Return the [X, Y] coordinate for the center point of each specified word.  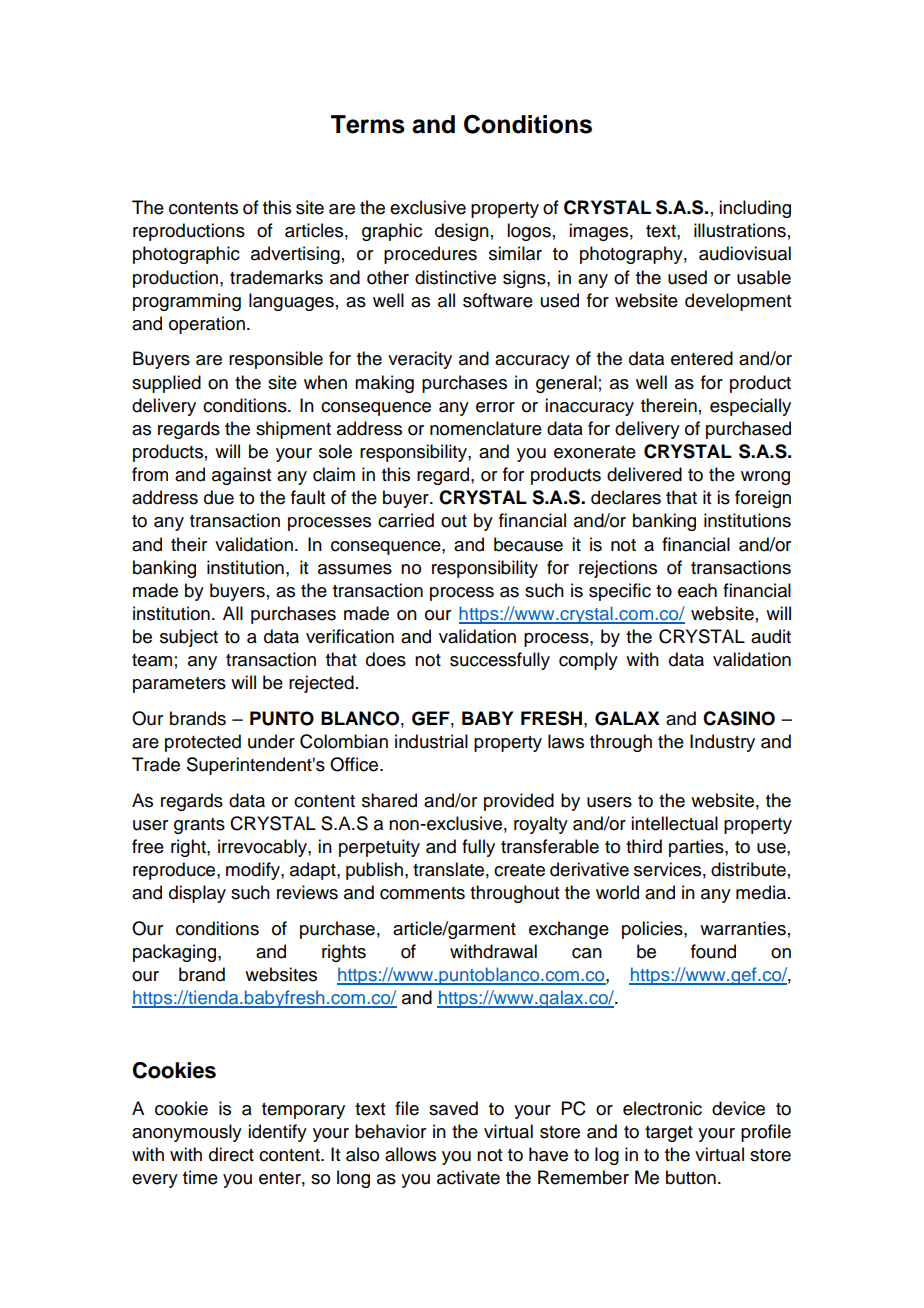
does [386, 659]
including [755, 209]
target [669, 1134]
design [462, 232]
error [495, 407]
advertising [295, 255]
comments [422, 893]
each [697, 590]
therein [669, 405]
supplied [166, 384]
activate [468, 1177]
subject [189, 638]
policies [653, 930]
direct [231, 1154]
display [197, 894]
